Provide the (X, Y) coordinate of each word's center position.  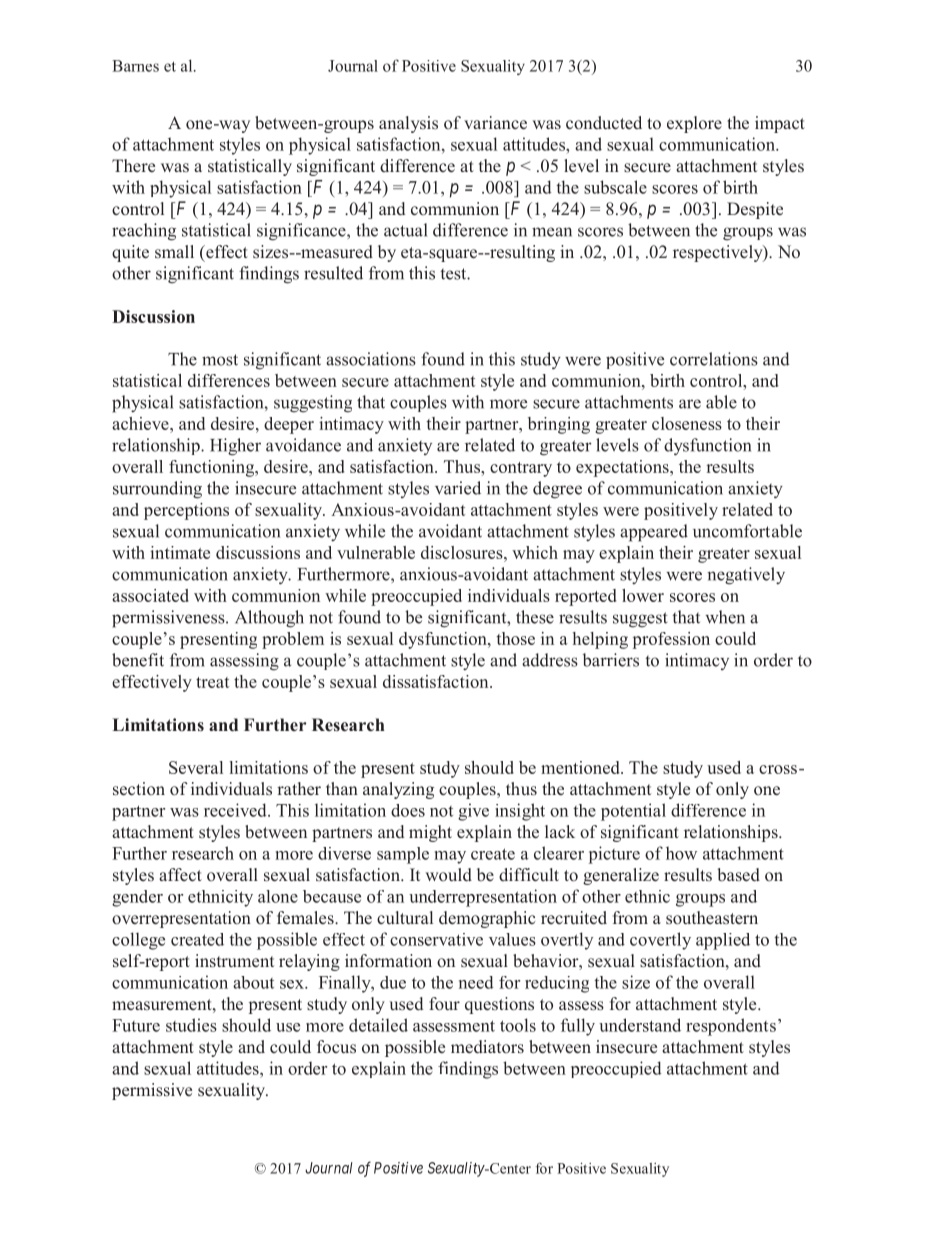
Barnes (135, 66)
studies (191, 1025)
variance (495, 123)
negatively (746, 576)
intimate (180, 552)
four (444, 1003)
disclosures (463, 552)
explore (694, 124)
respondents (731, 1027)
